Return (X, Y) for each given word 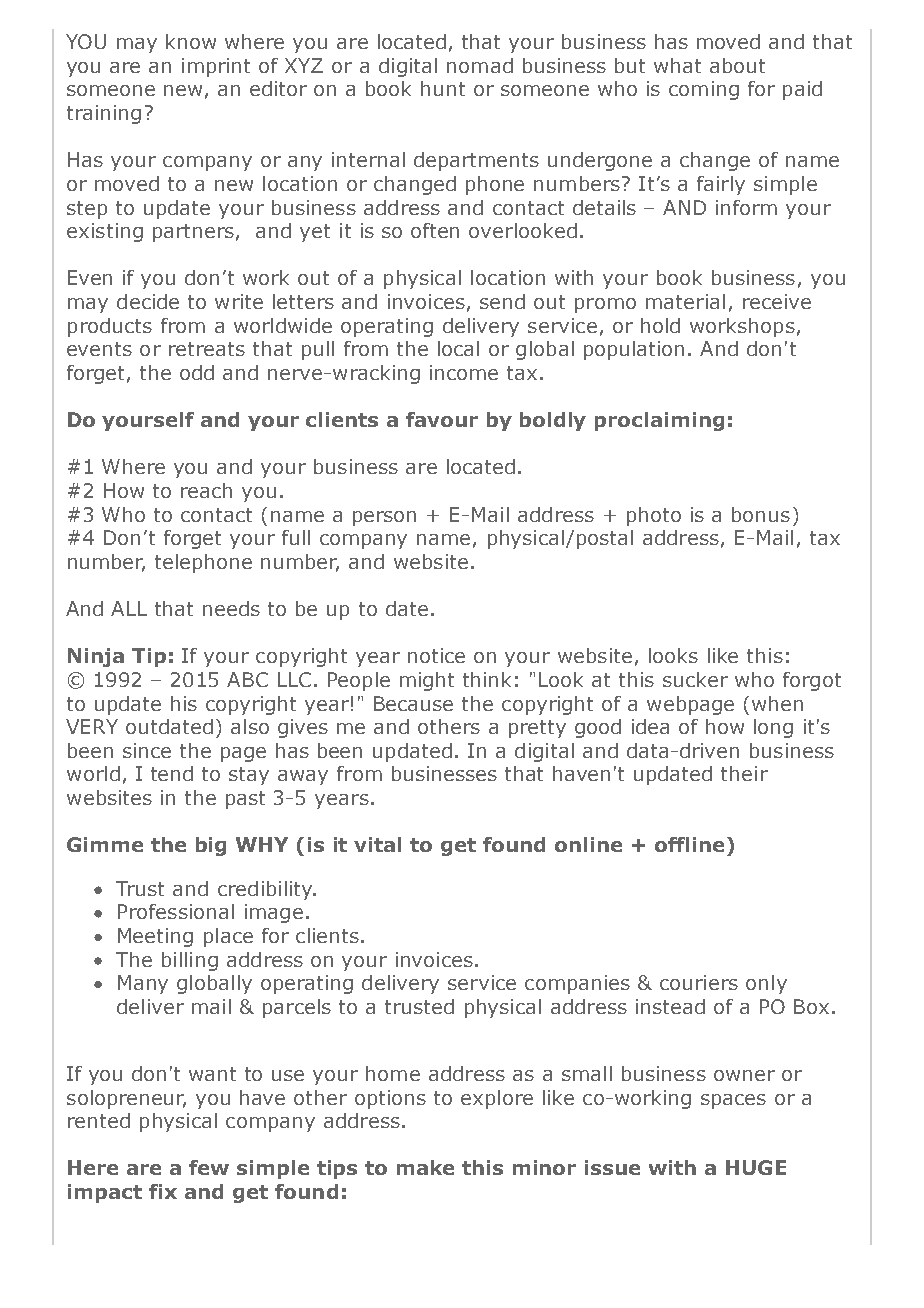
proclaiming (659, 421)
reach (206, 490)
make (425, 1167)
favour (442, 419)
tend (172, 773)
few (209, 1167)
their (744, 773)
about (737, 65)
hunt (443, 88)
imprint (216, 67)
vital (377, 844)
